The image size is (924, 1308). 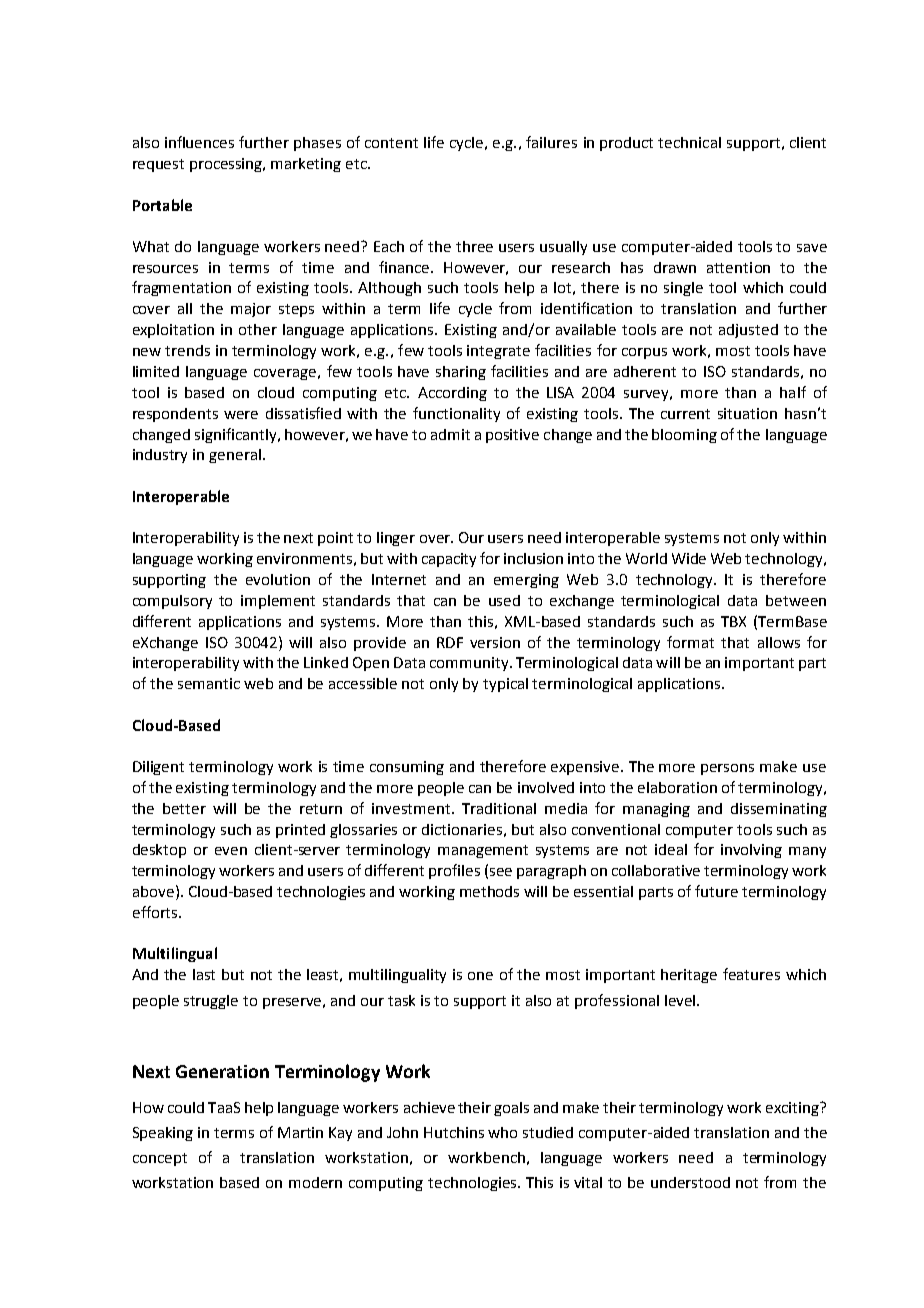 I want to click on format, so click(x=690, y=642).
